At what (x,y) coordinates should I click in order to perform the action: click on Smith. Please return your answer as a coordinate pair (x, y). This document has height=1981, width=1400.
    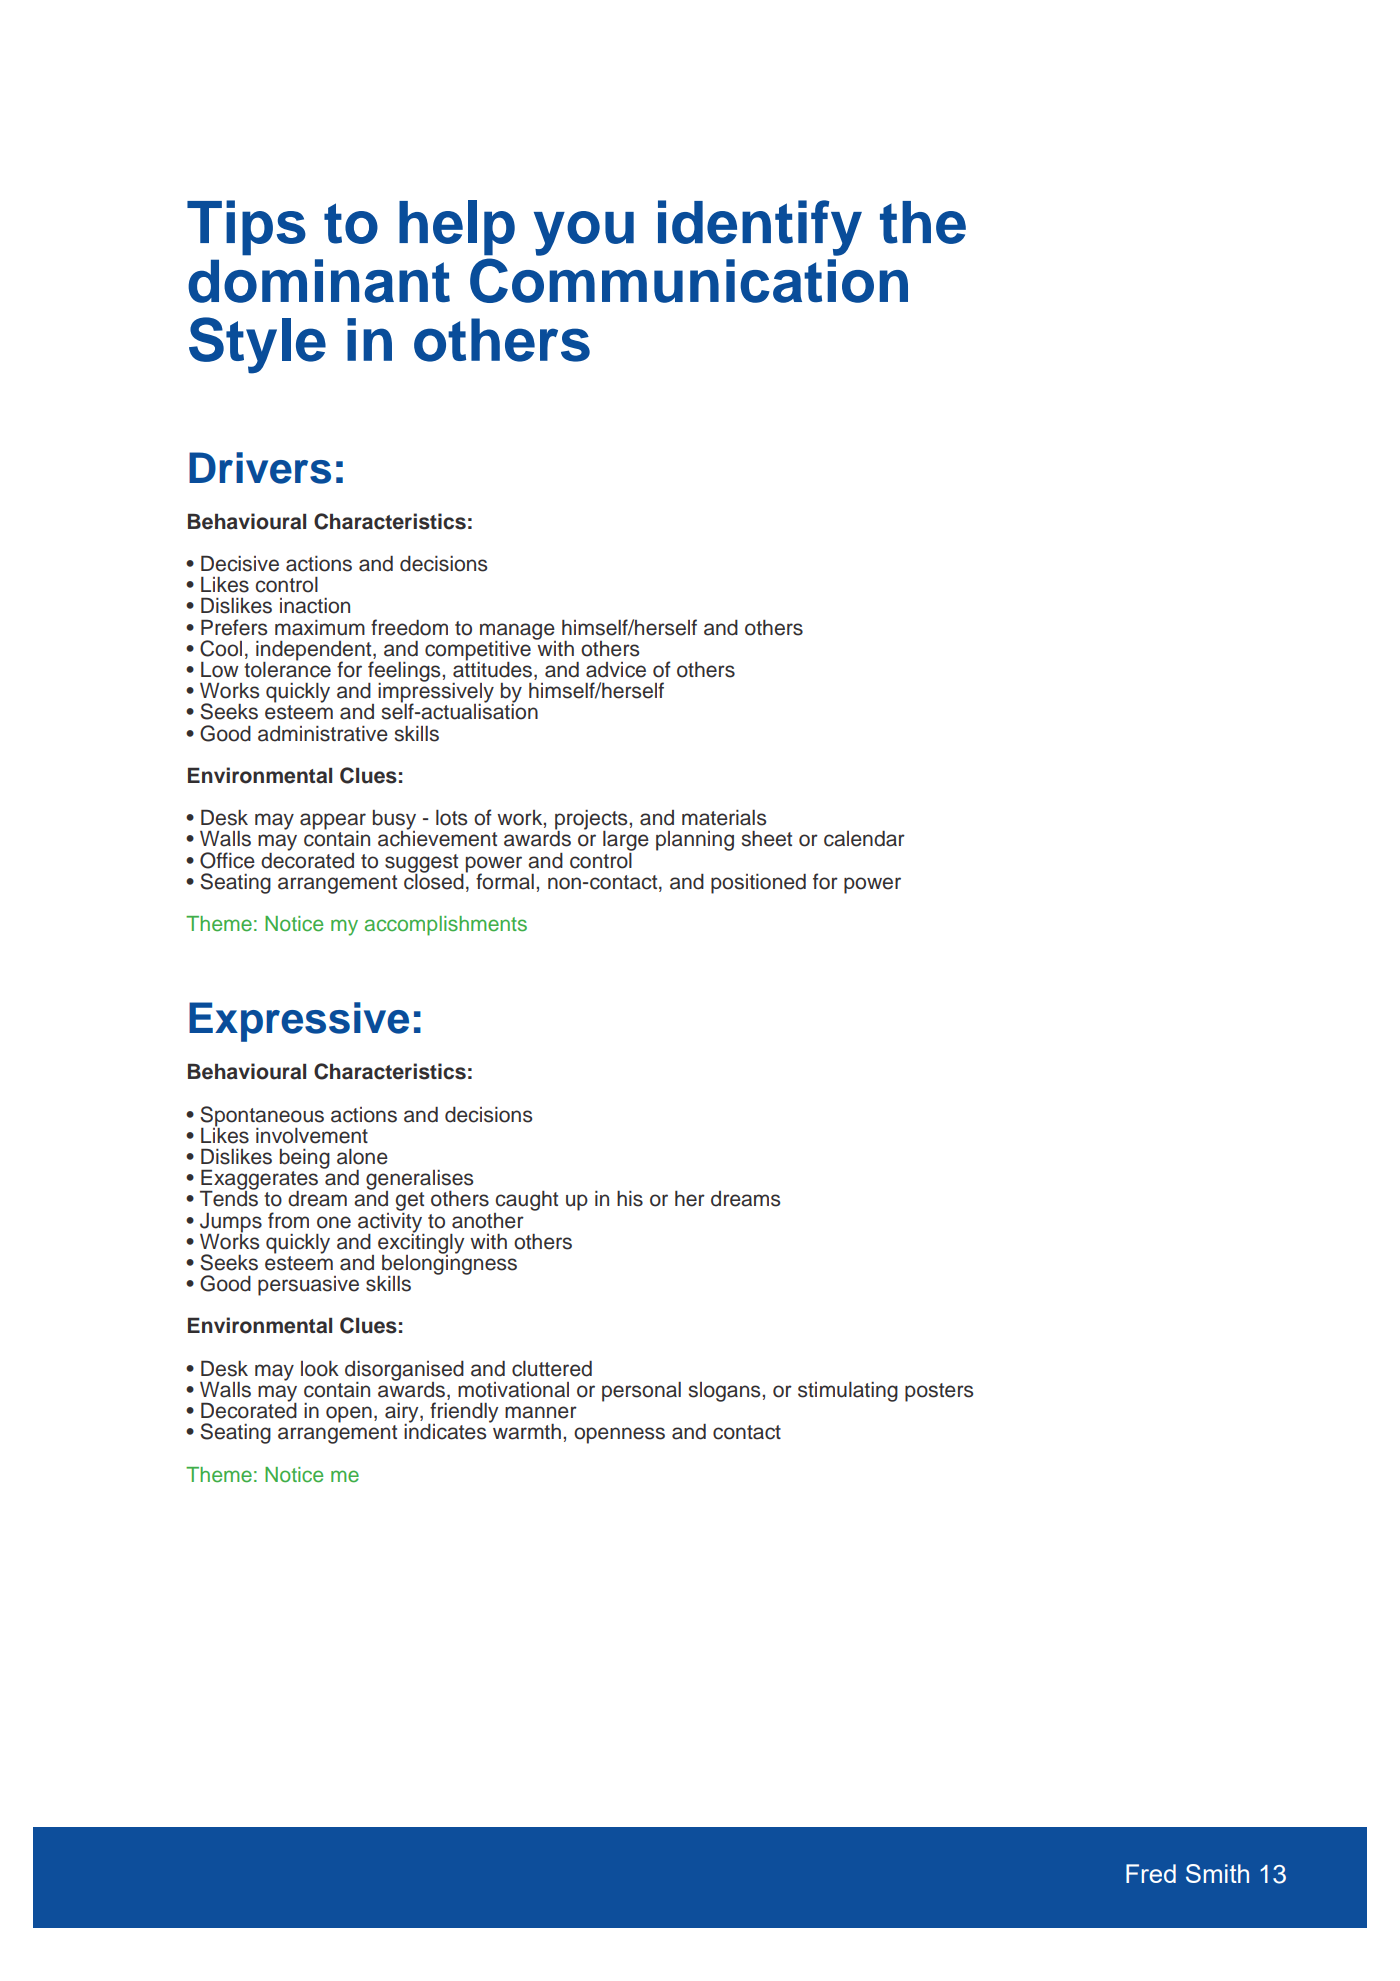
    Looking at the image, I should click on (1217, 1873).
